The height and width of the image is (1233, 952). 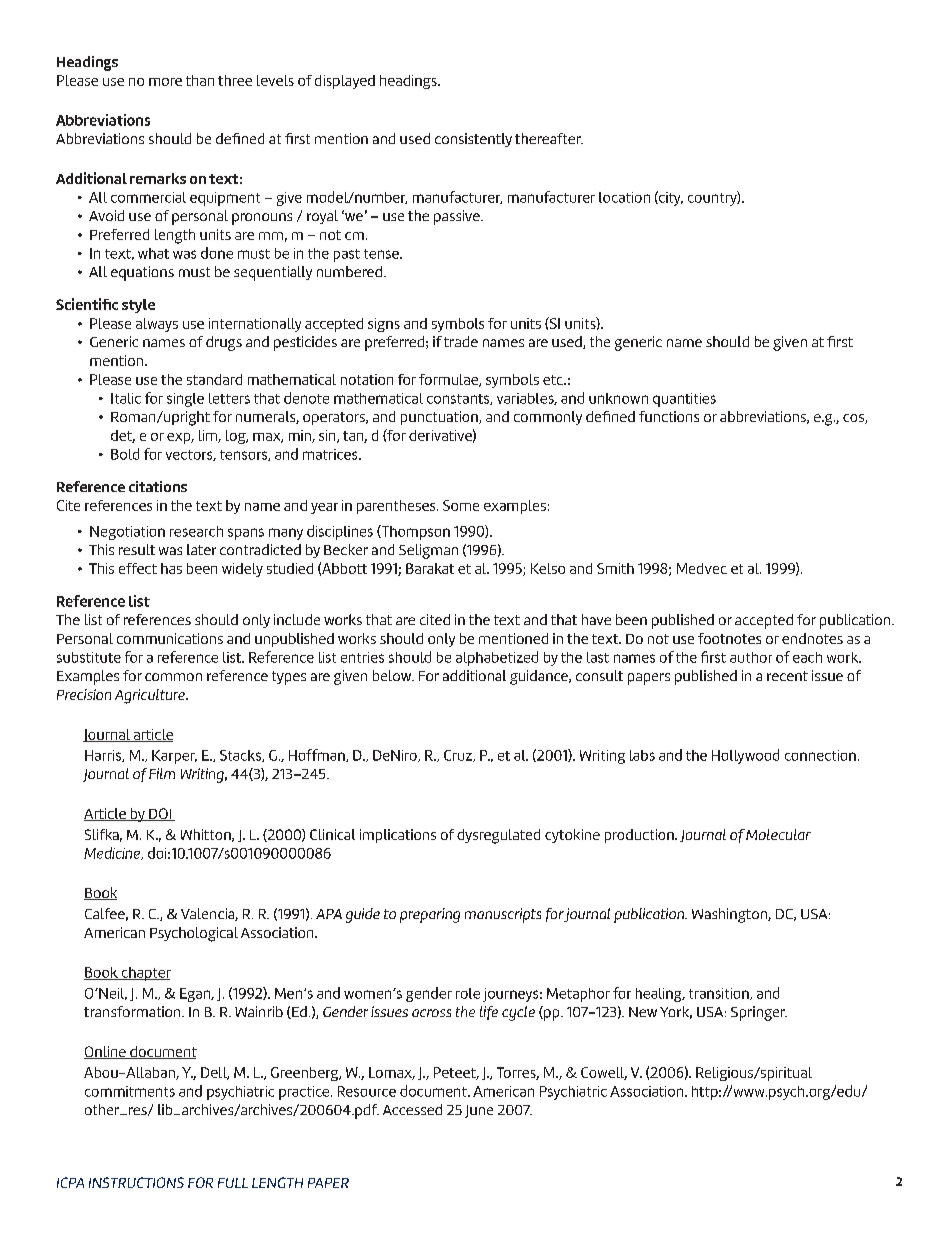 I want to click on INSTRUCTIONS, so click(x=136, y=1182).
